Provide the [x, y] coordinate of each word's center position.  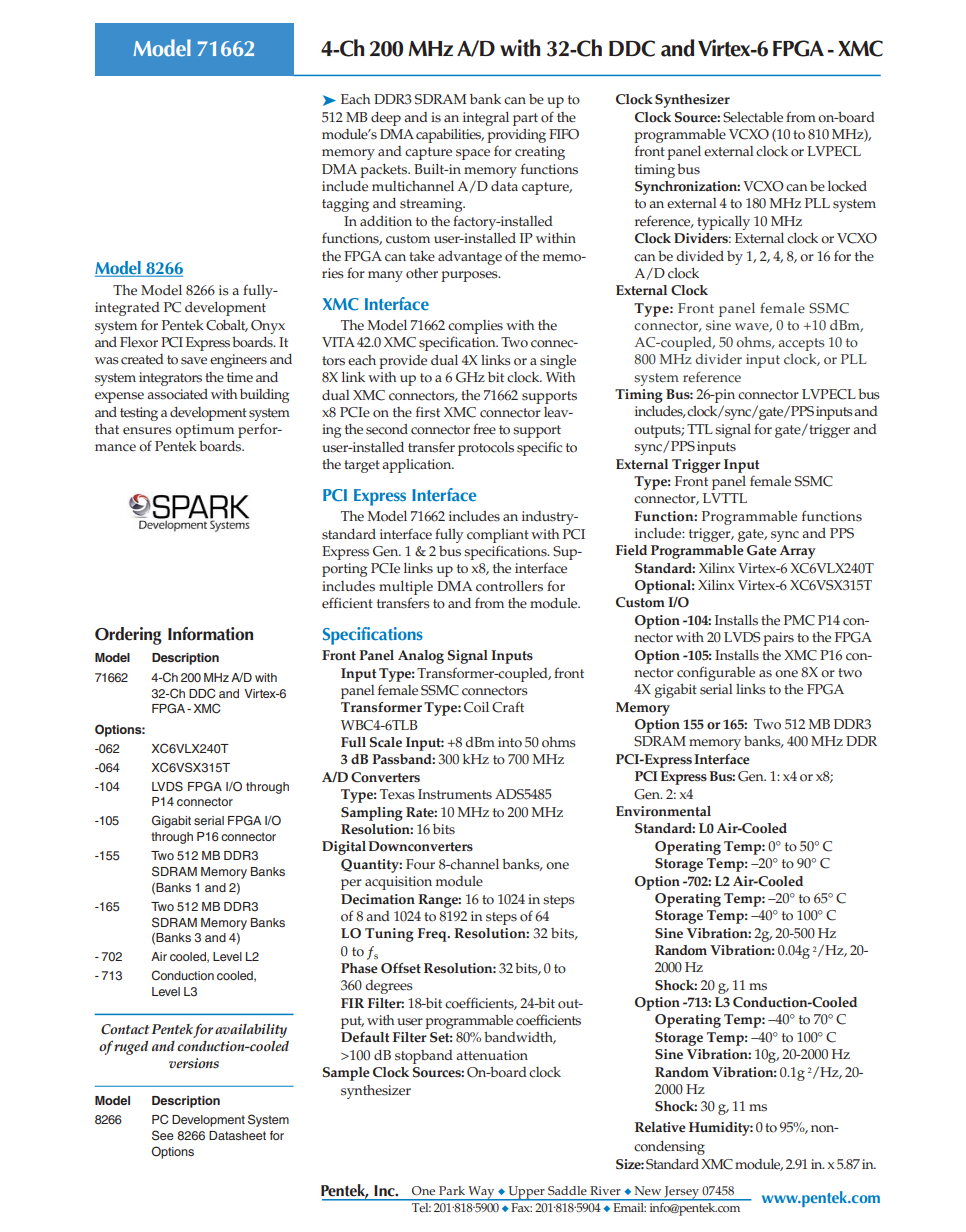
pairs [778, 639]
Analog [421, 657]
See [163, 1135]
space [473, 154]
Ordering [128, 636]
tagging [345, 205]
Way [481, 1193]
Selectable [753, 117]
